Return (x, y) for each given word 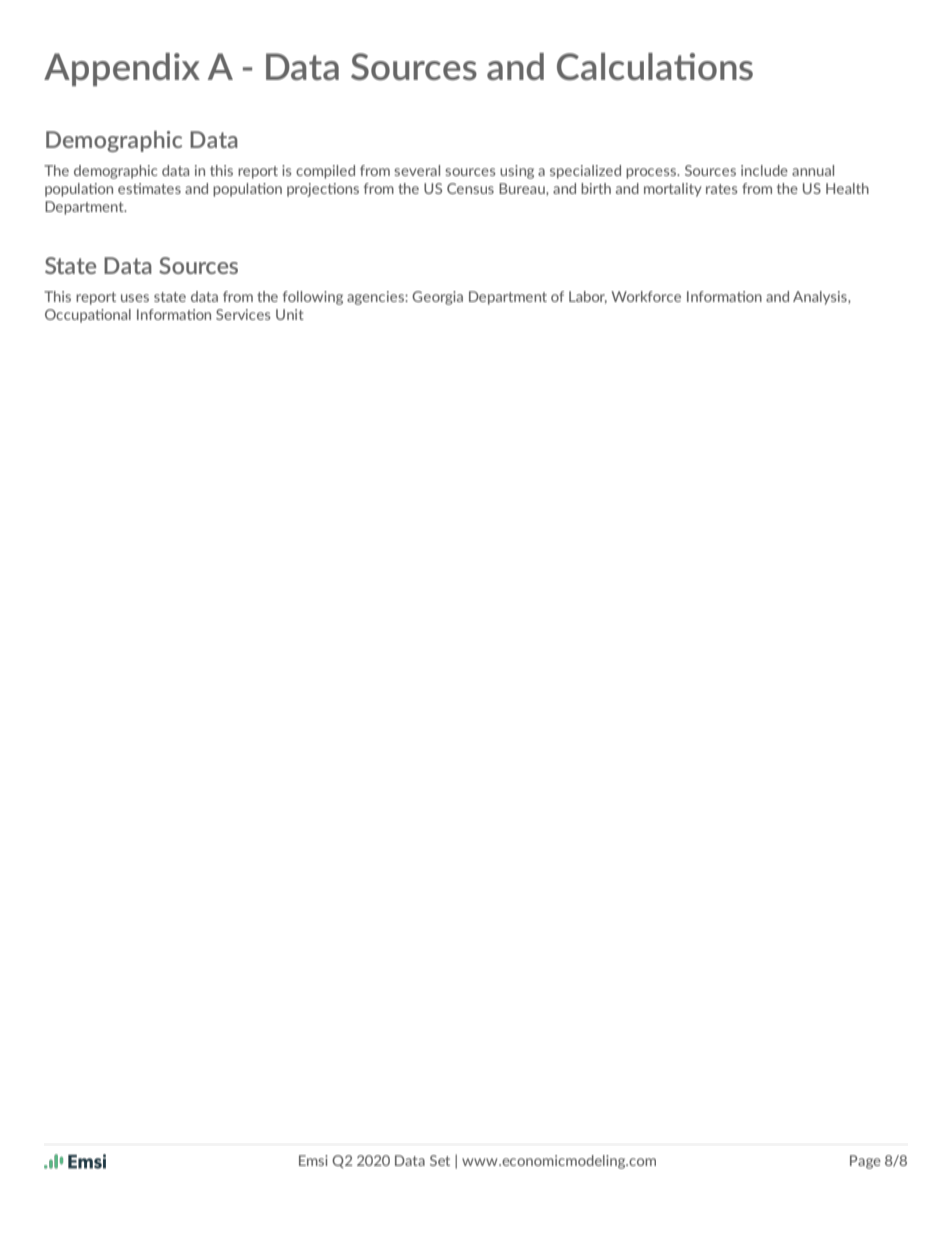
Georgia (437, 298)
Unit (290, 314)
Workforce (646, 296)
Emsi (313, 1160)
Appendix (122, 69)
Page (865, 1162)
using (517, 172)
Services (243, 314)
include (764, 170)
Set (440, 1160)
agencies (376, 298)
